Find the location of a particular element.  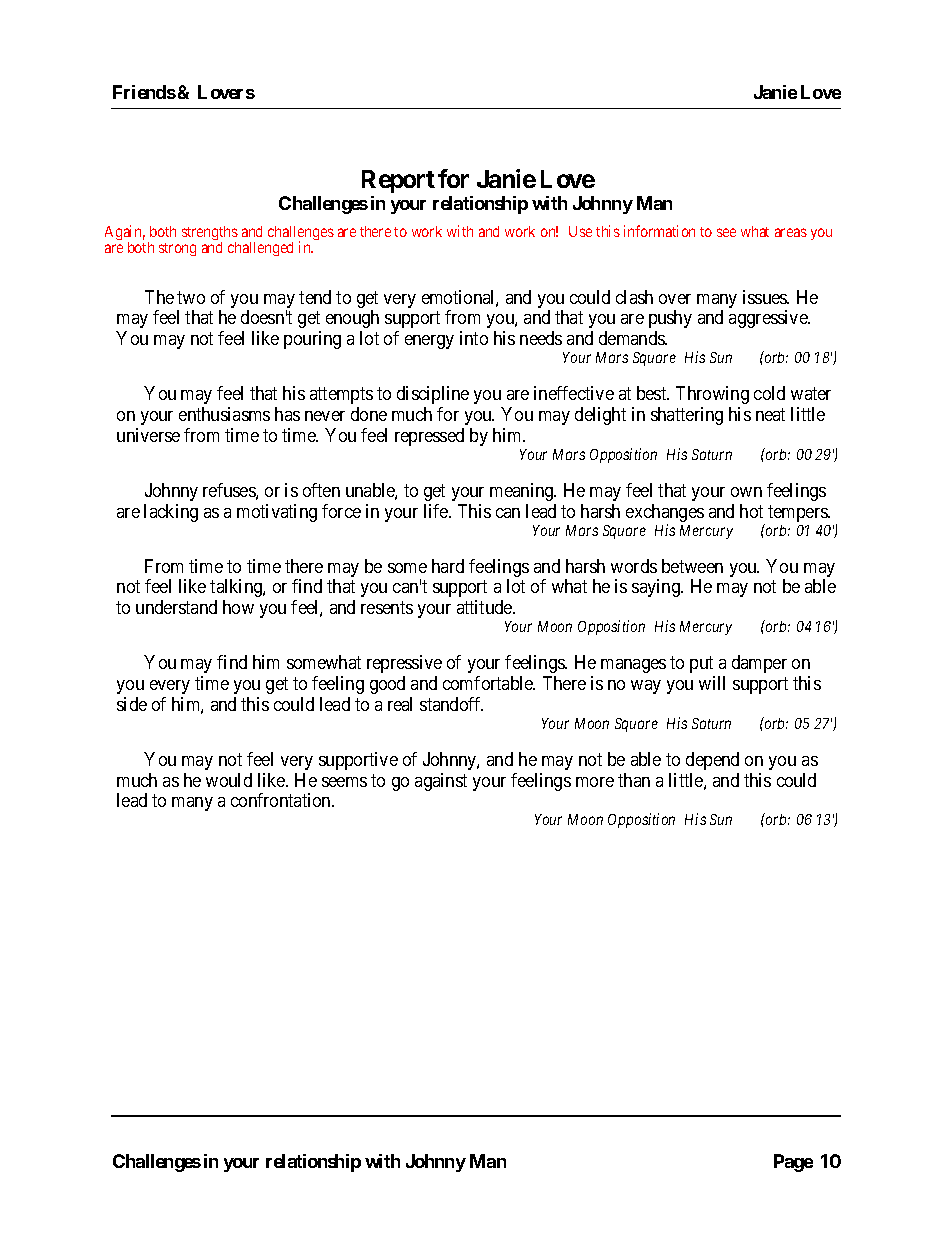

information is located at coordinates (659, 231).
